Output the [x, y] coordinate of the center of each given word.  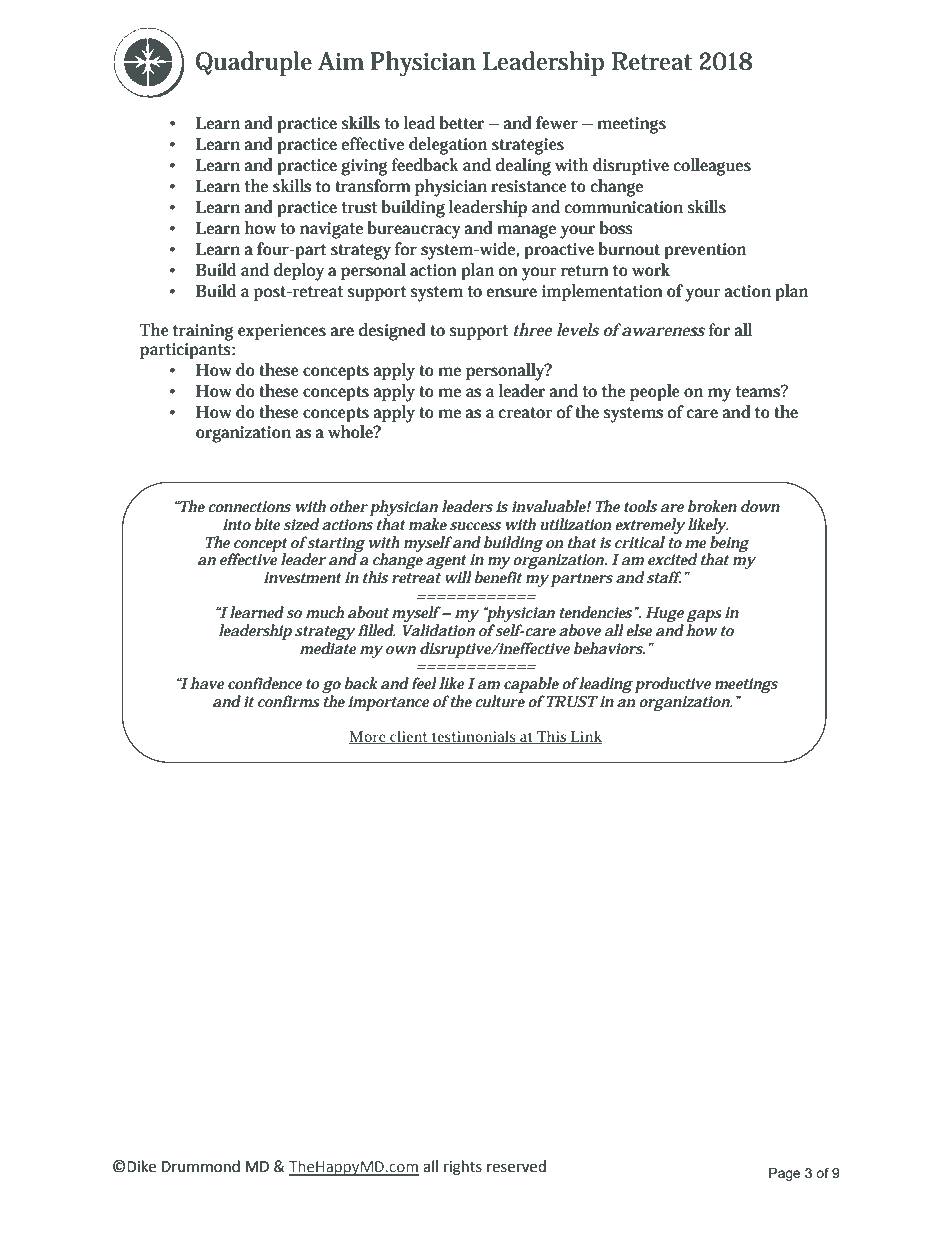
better [461, 122]
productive [672, 685]
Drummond [201, 1166]
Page [785, 1174]
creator [525, 412]
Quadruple [254, 63]
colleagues [712, 167]
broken [712, 506]
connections [250, 506]
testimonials [474, 737]
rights [463, 1168]
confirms [289, 701]
